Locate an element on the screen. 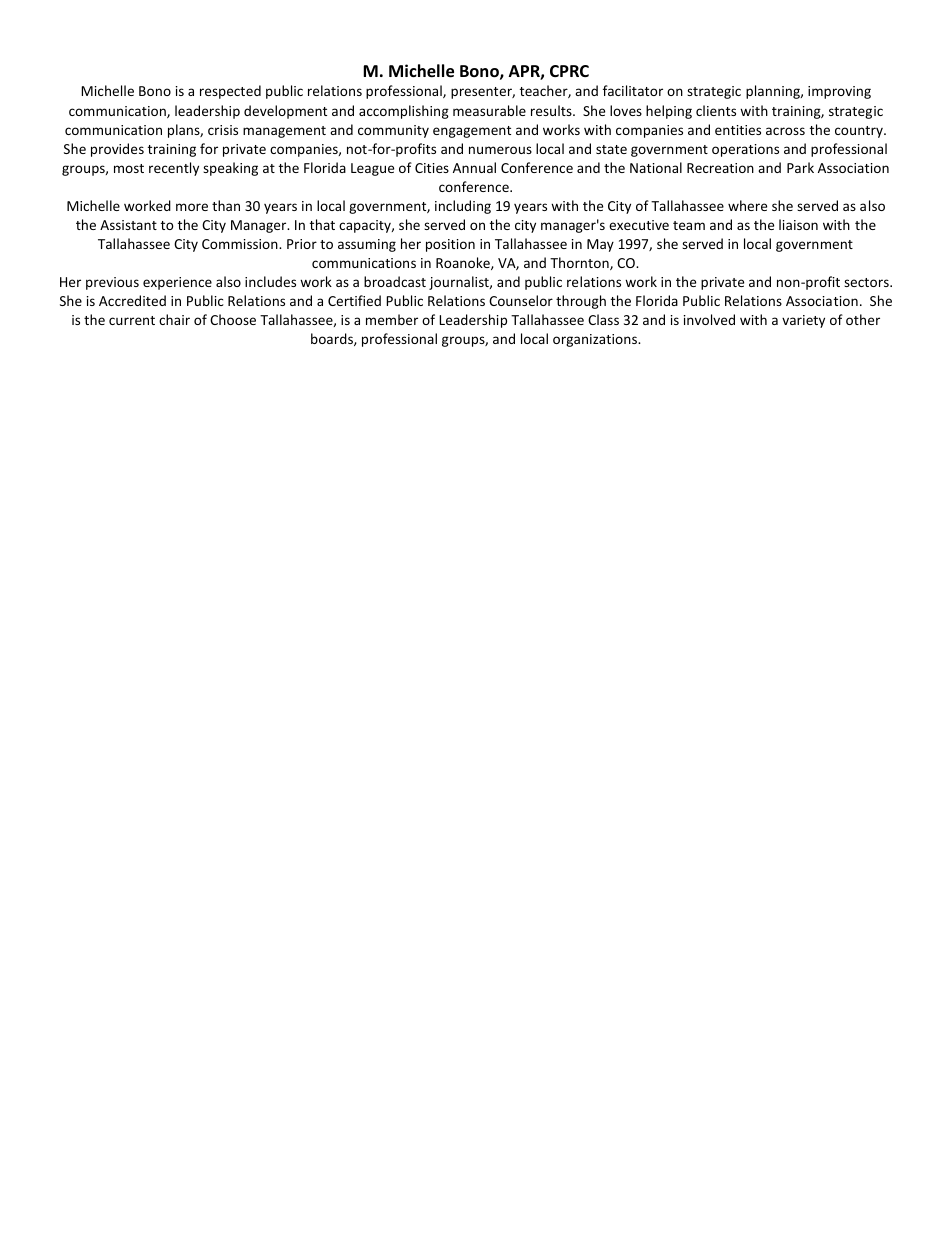 The width and height of the screenshot is (952, 1233). chair is located at coordinates (174, 319).
